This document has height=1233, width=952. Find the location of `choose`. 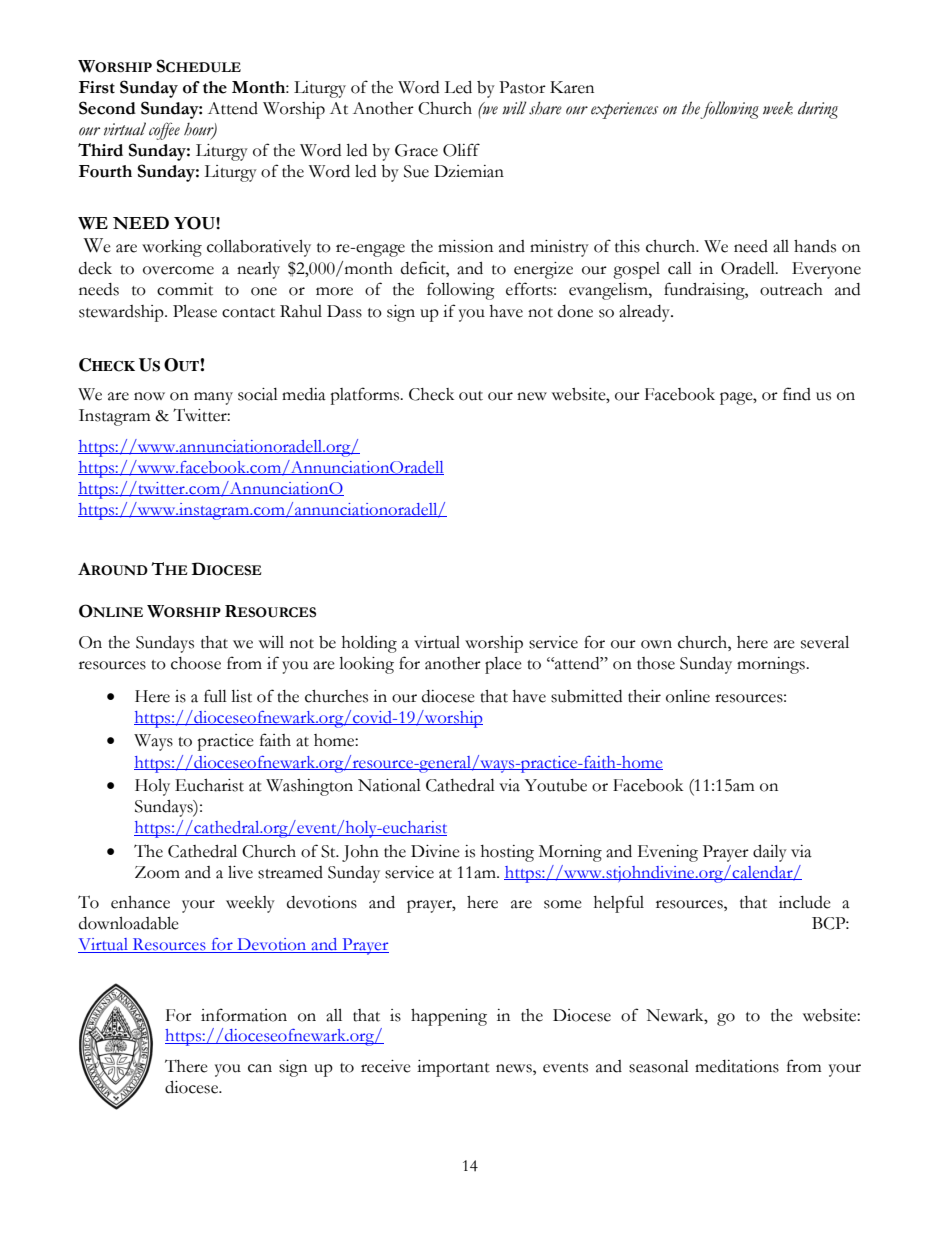

choose is located at coordinates (196, 663).
